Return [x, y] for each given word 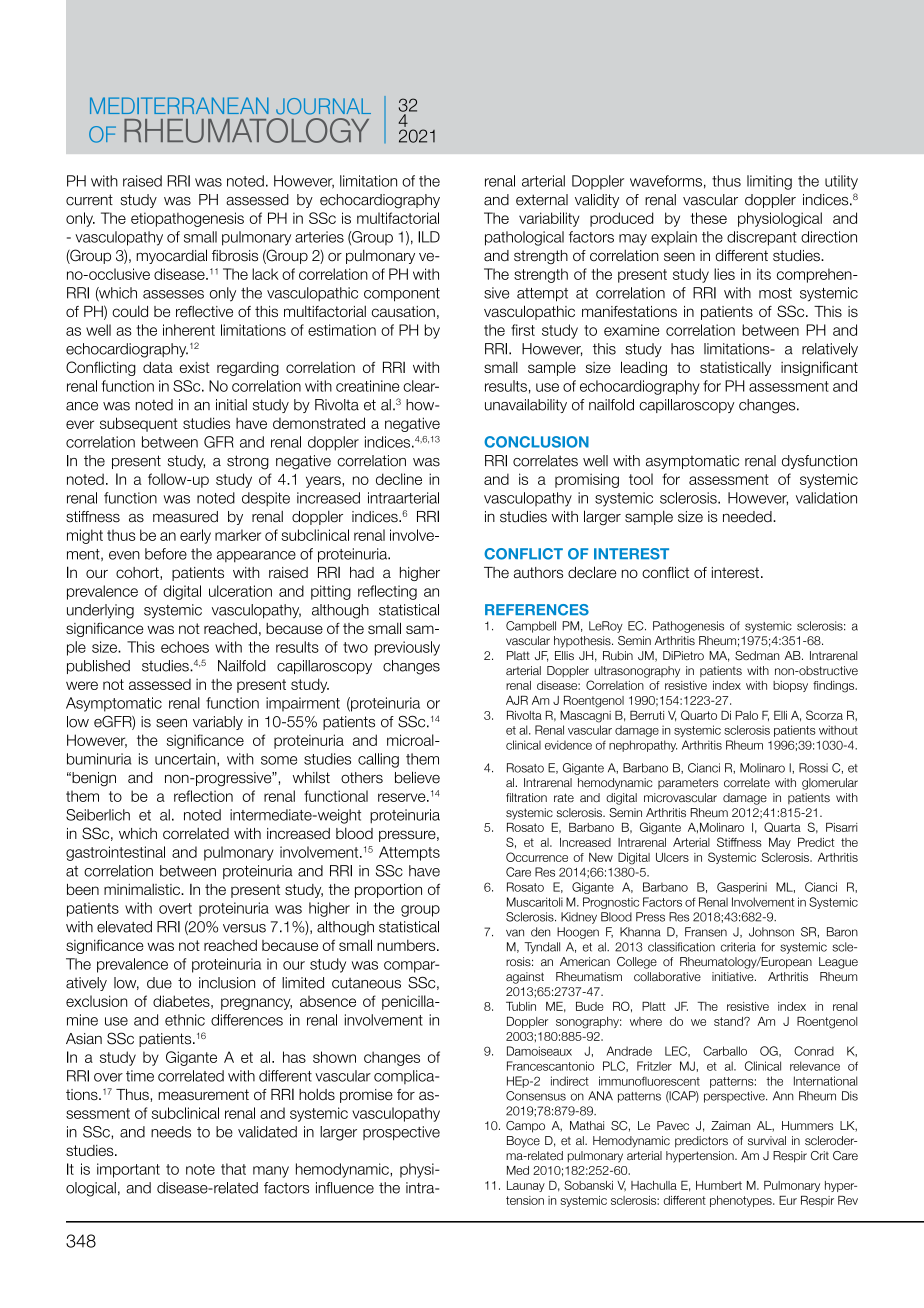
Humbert [719, 1185]
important [128, 1170]
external [542, 200]
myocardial [171, 256]
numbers [407, 945]
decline [399, 479]
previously [407, 648]
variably [218, 723]
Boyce [523, 1142]
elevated [124, 927]
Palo [746, 715]
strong [248, 462]
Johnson [771, 932]
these [708, 218]
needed [748, 517]
